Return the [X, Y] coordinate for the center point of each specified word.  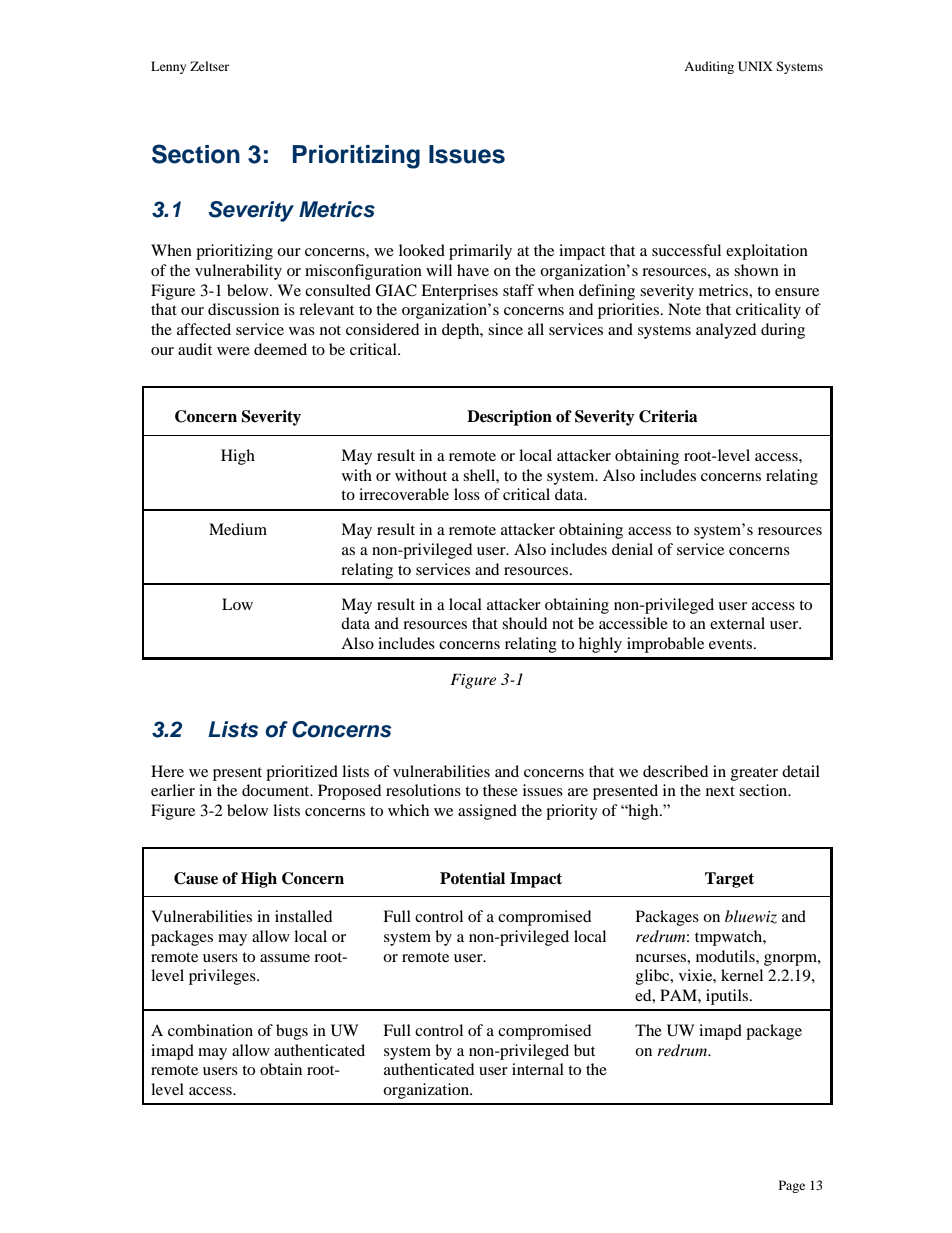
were [233, 351]
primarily [480, 252]
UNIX [755, 66]
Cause [196, 878]
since [505, 329]
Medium [238, 529]
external [737, 623]
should [524, 623]
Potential [472, 878]
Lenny [168, 67]
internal [538, 1069]
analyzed [726, 331]
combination [210, 1030]
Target [729, 880]
